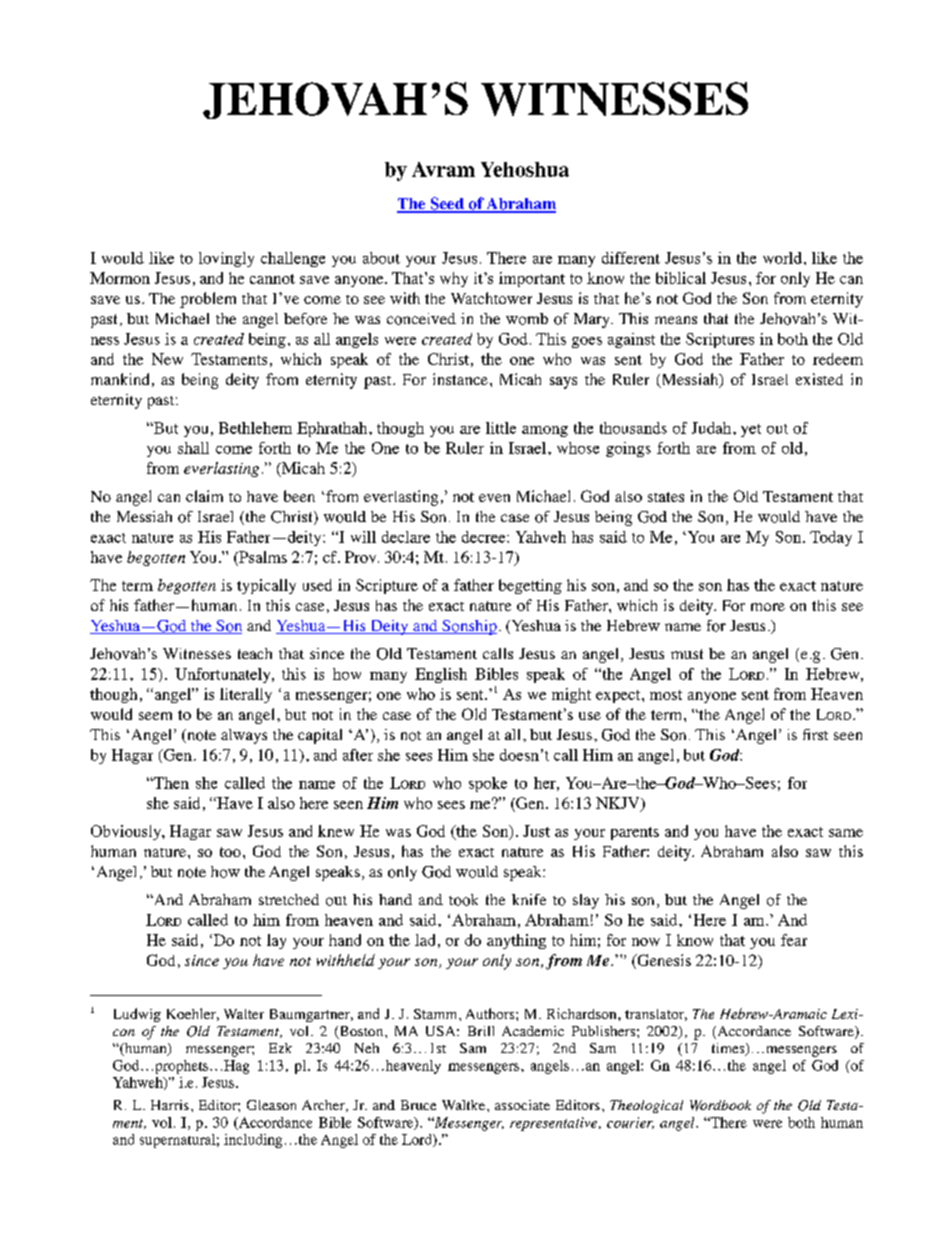 This document has width=952, height=1233. What do you see at coordinates (193, 448) in the document?
I see `shall` at bounding box center [193, 448].
